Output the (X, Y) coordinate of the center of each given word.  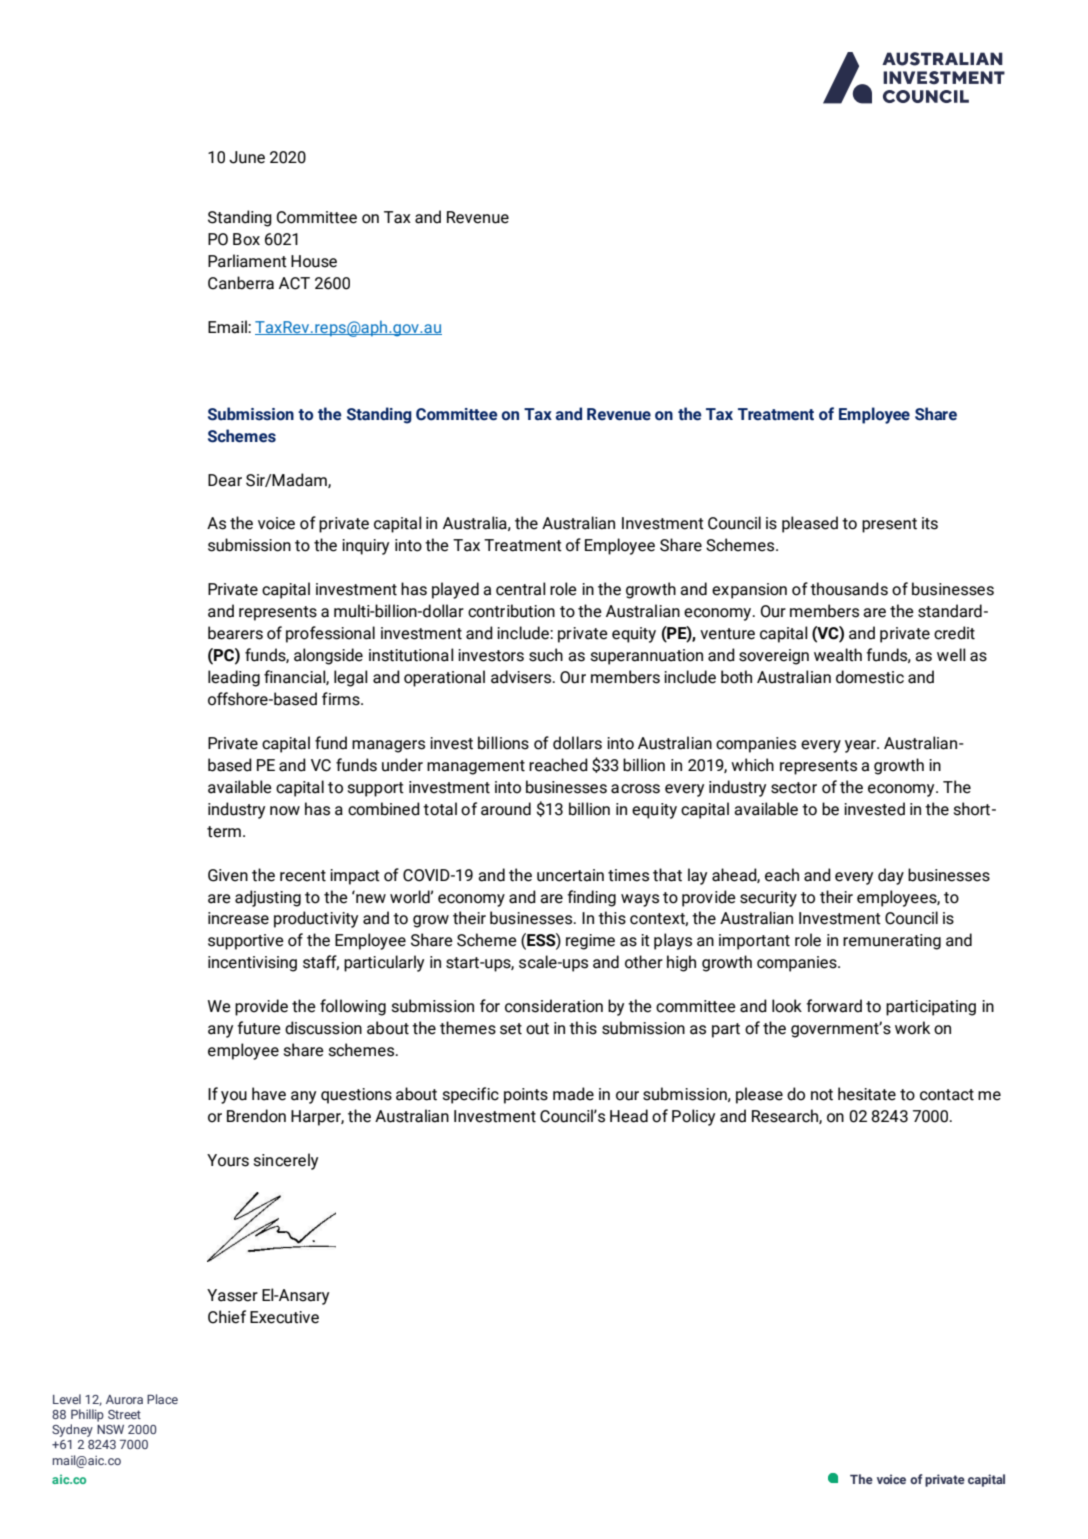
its (930, 523)
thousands (849, 589)
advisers (522, 677)
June (247, 157)
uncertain (570, 875)
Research (786, 1116)
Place (162, 1399)
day (891, 876)
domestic (870, 677)
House (314, 261)
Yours (228, 1160)
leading (234, 678)
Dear (225, 480)
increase (238, 918)
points (526, 1096)
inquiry (365, 547)
